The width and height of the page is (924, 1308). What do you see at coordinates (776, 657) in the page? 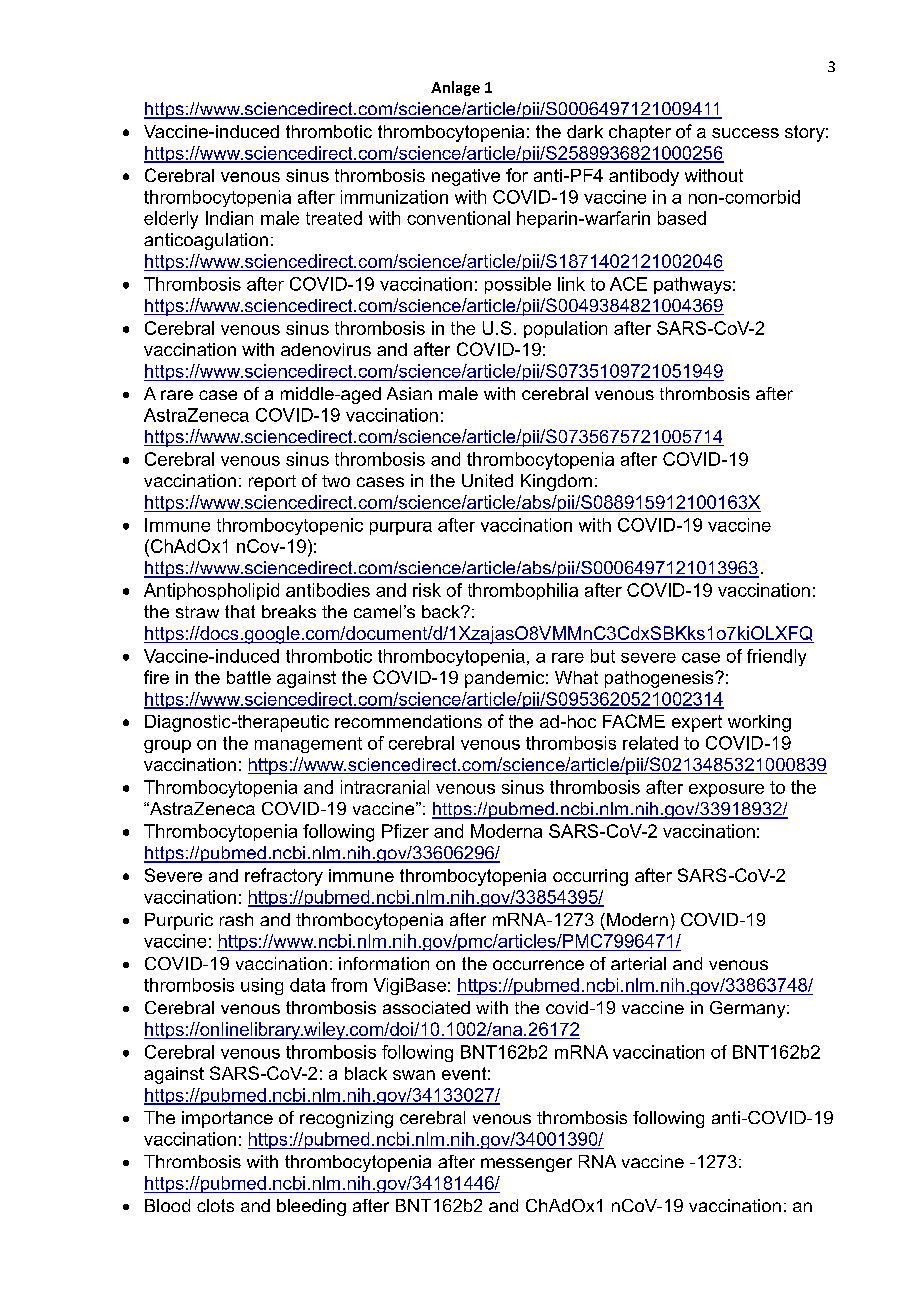
I see `friendly` at bounding box center [776, 657].
